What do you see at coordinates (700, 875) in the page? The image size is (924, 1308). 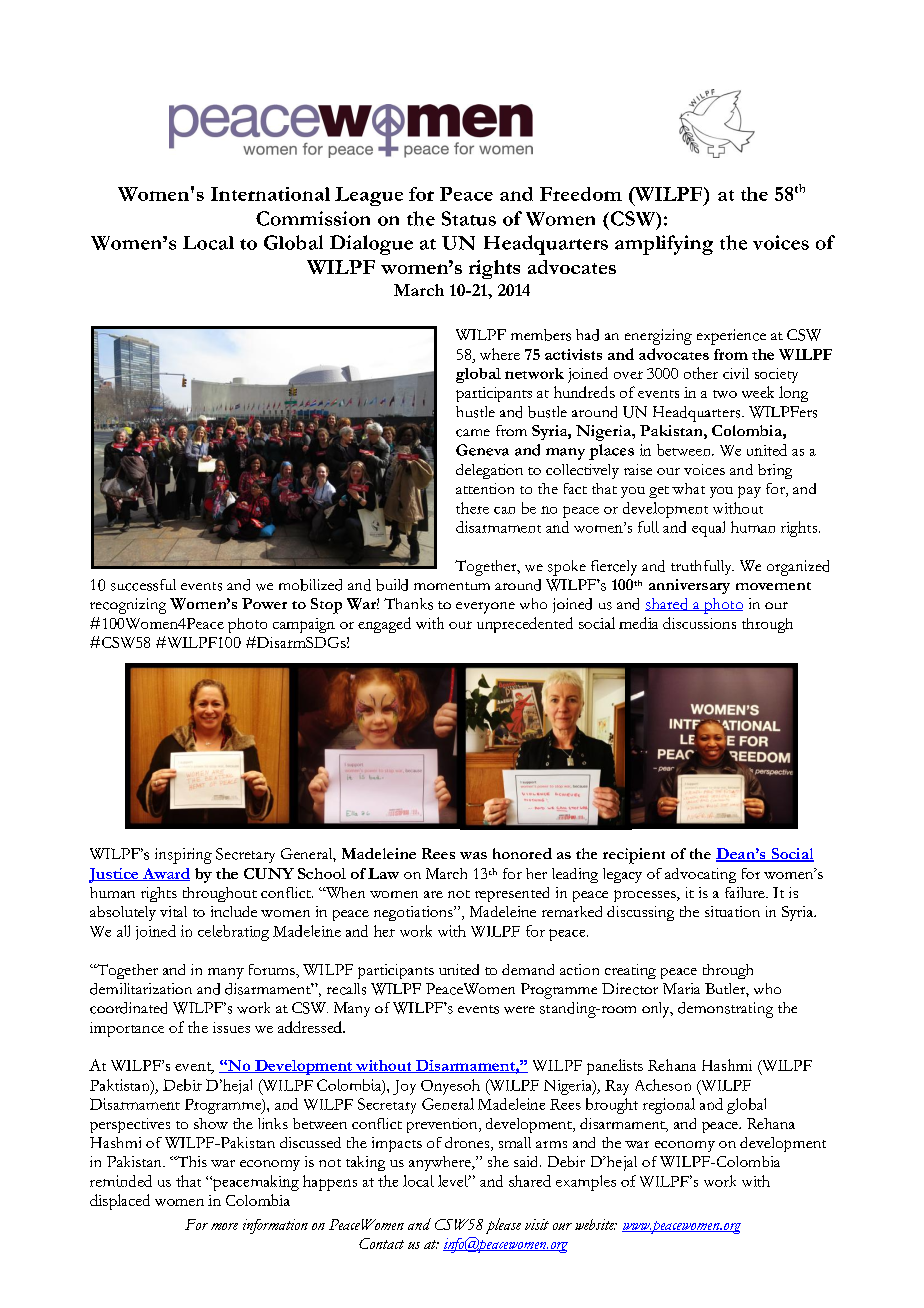 I see `advocating` at bounding box center [700, 875].
